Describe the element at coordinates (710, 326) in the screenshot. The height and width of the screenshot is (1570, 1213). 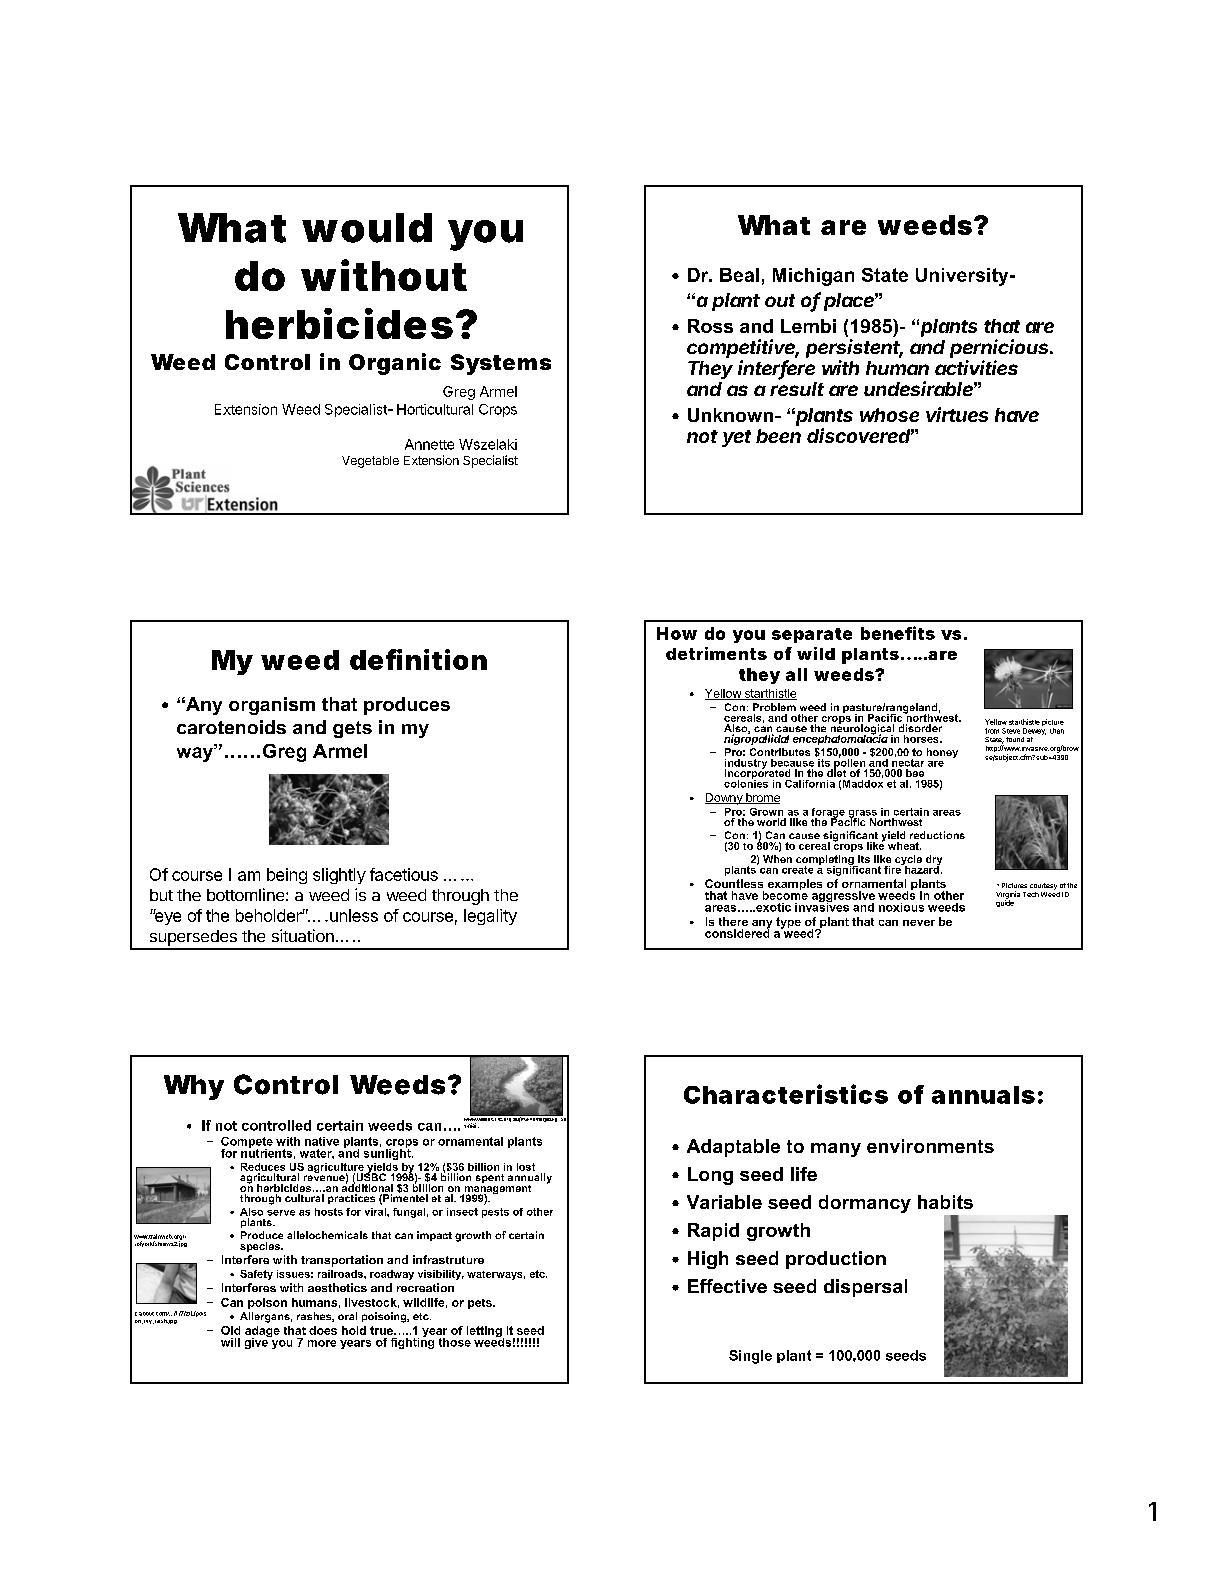
I see `Ross` at that location.
